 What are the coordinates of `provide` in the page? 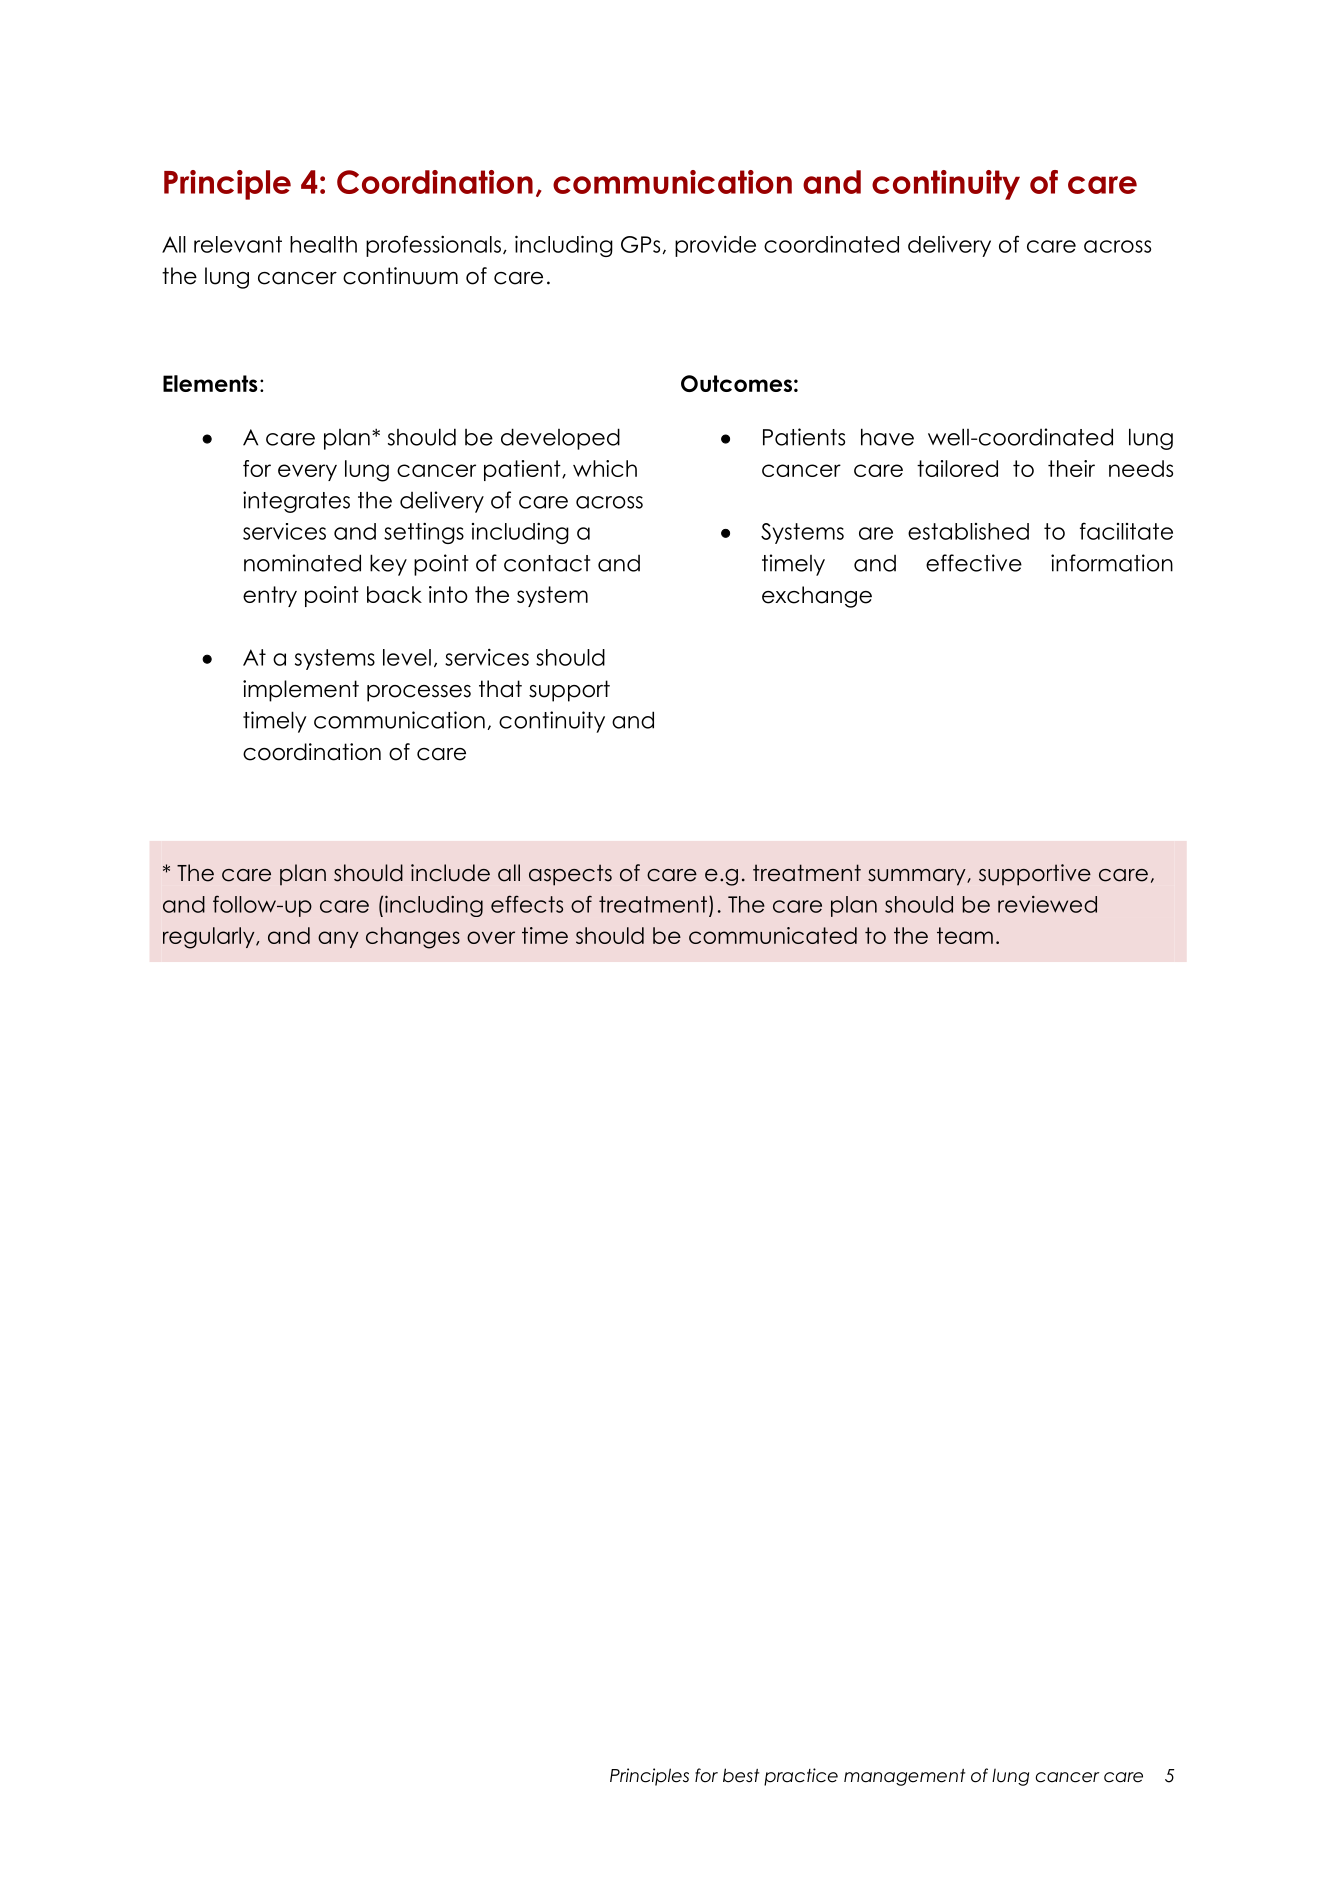 It's located at (715, 246).
